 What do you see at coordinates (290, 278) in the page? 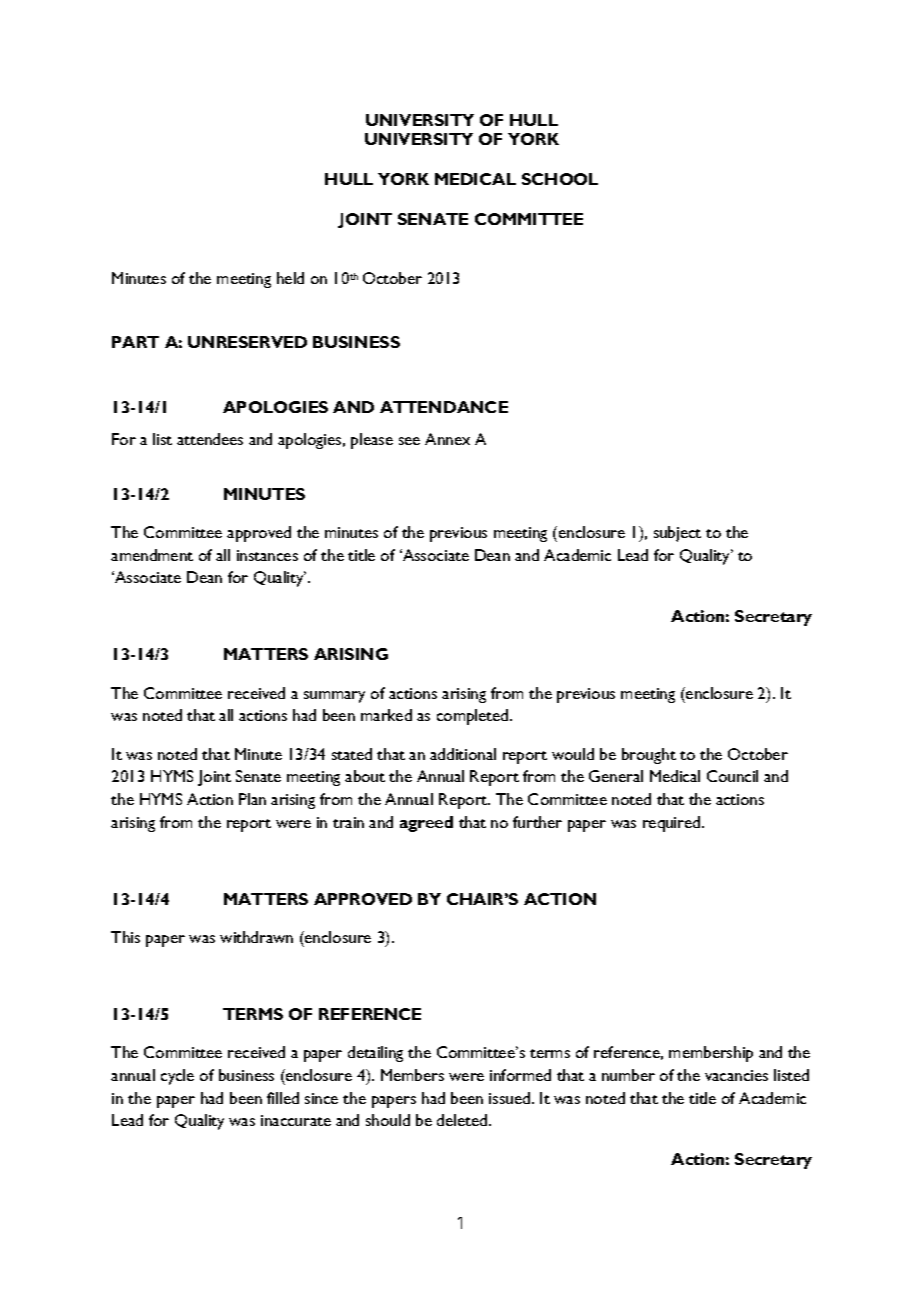
I see `held` at bounding box center [290, 278].
